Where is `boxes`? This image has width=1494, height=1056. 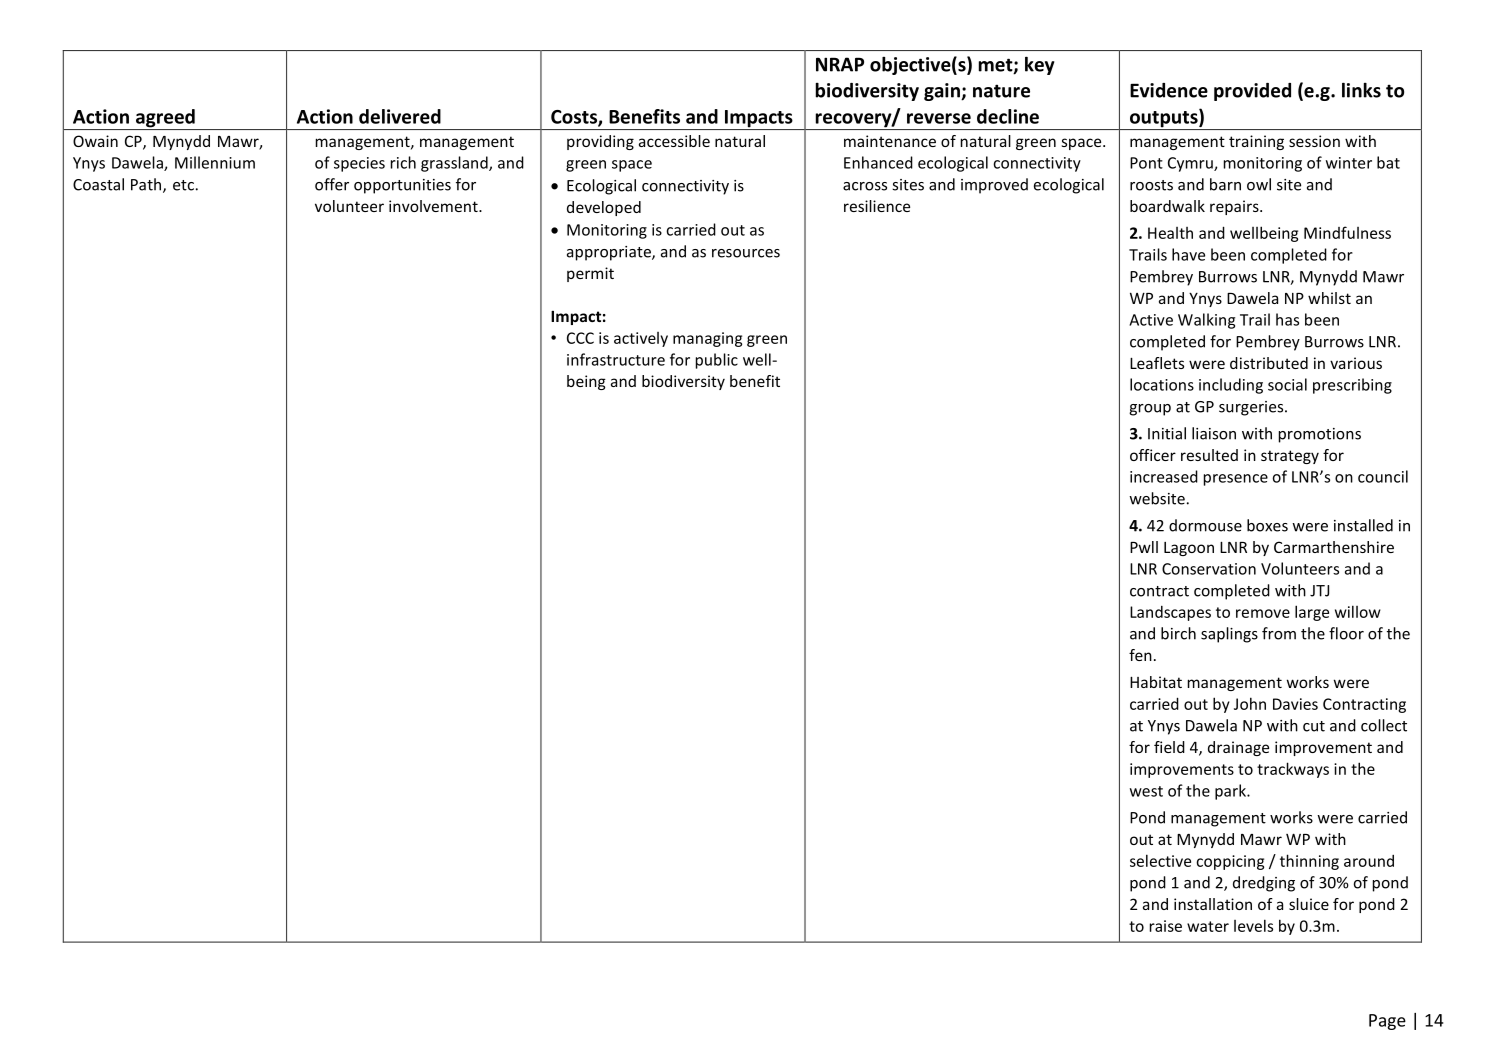 boxes is located at coordinates (1267, 525).
